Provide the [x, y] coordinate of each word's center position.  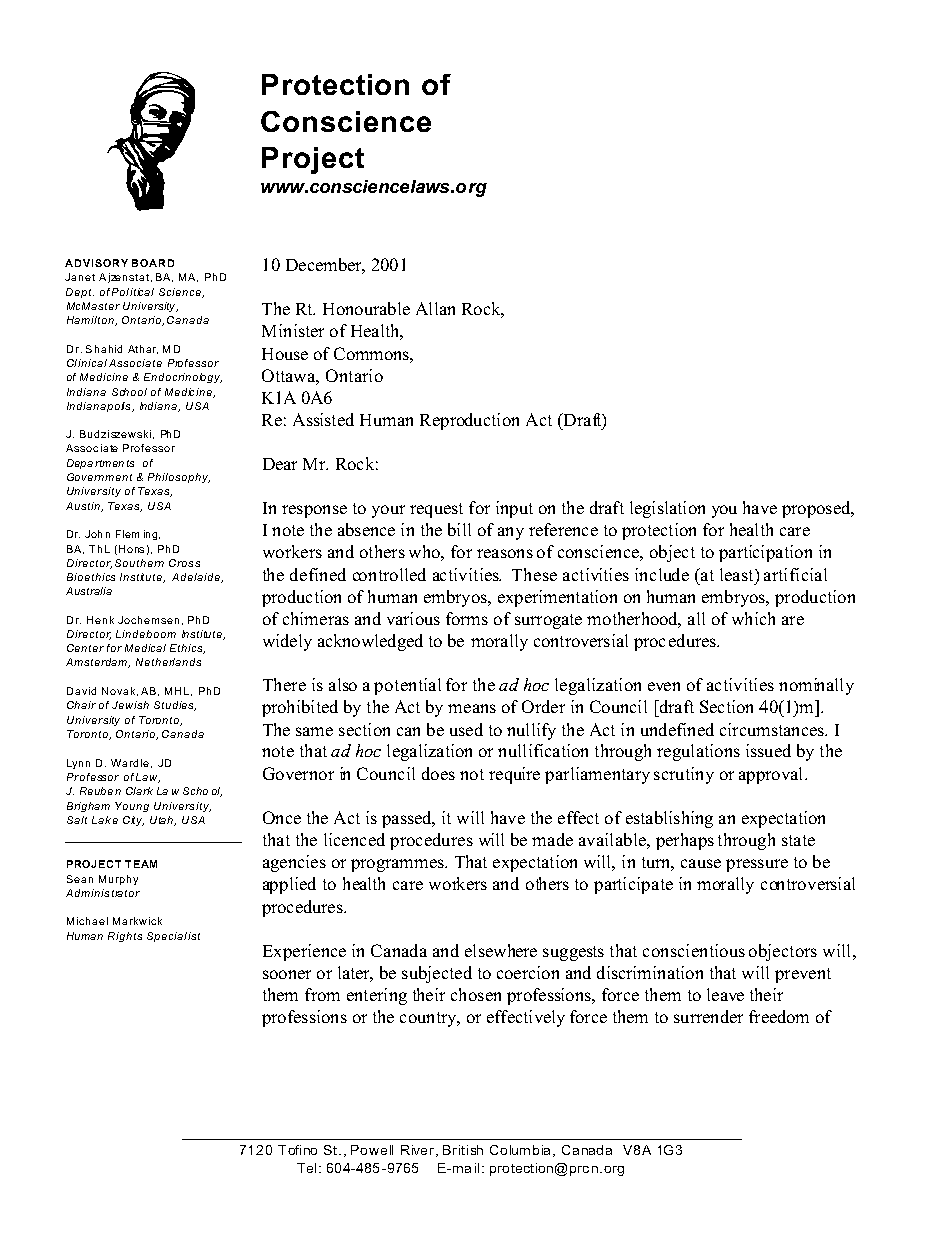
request [436, 510]
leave [725, 994]
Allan [435, 308]
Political [133, 292]
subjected [437, 974]
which [753, 618]
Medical [145, 648]
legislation [667, 509]
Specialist [173, 937]
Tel [306, 1168]
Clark [139, 791]
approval [772, 775]
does [438, 773]
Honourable [366, 308]
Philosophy [179, 478]
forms [467, 618]
